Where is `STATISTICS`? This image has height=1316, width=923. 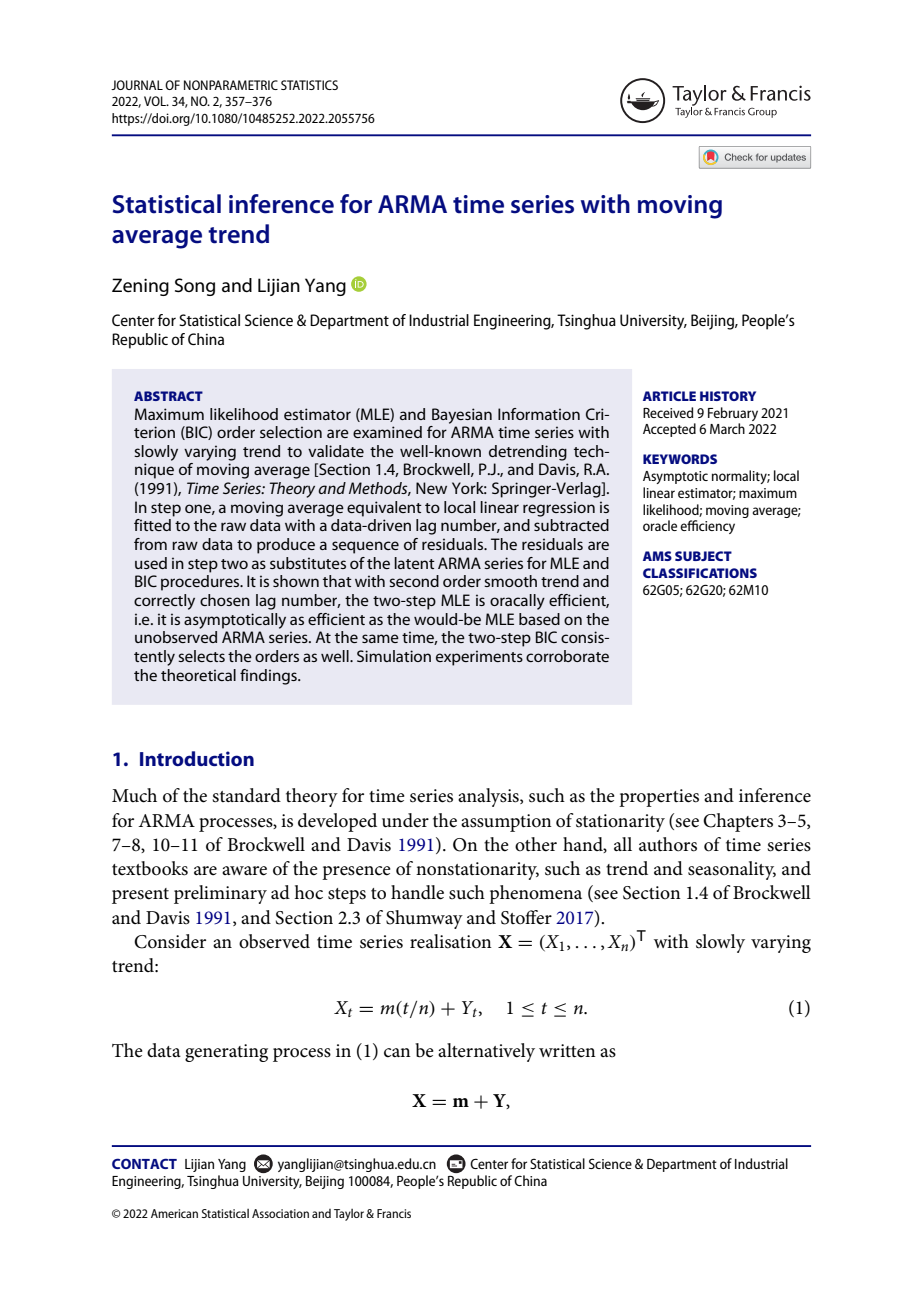 STATISTICS is located at coordinates (309, 85).
